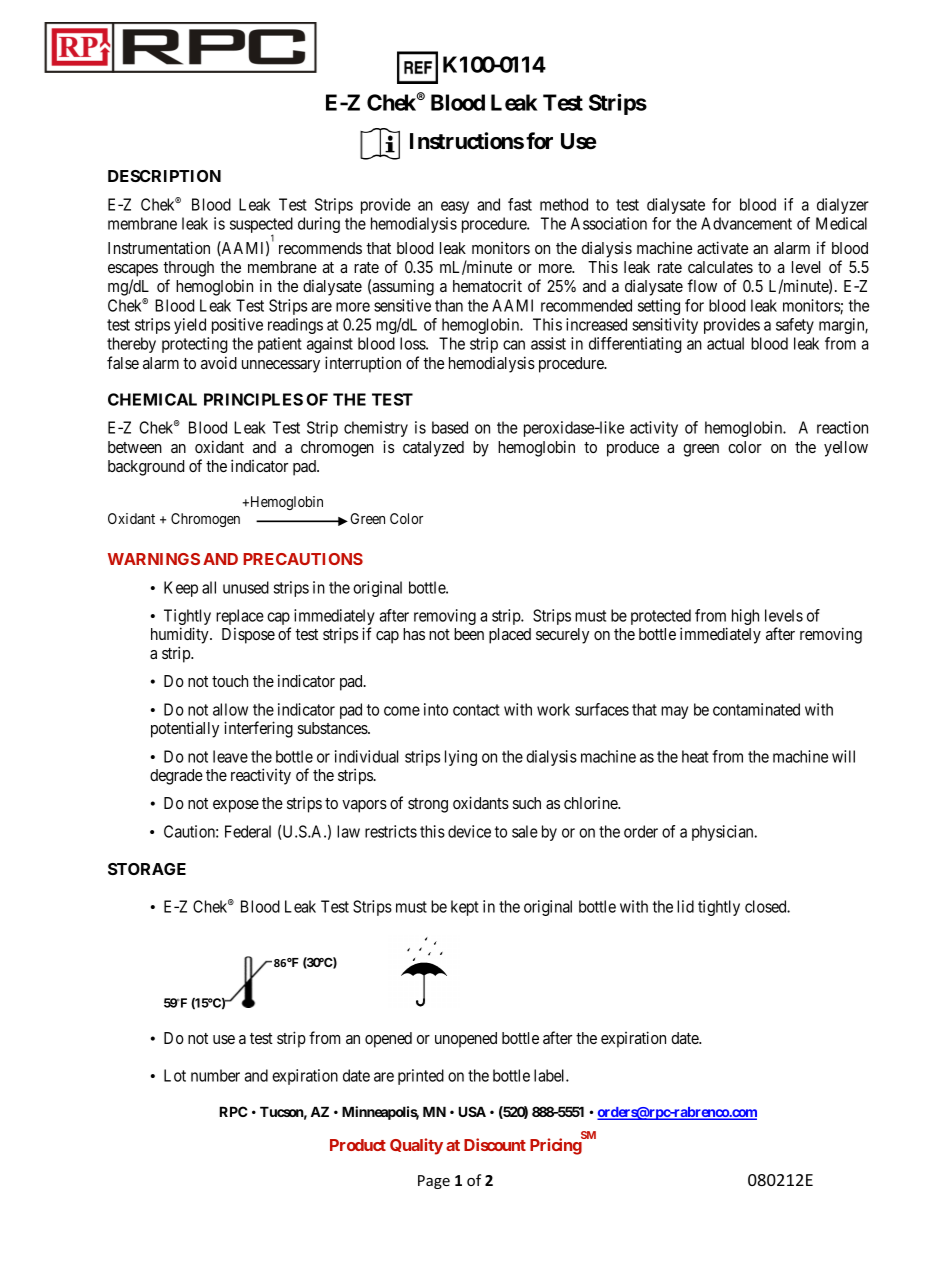 Image resolution: width=952 pixels, height=1272 pixels. What do you see at coordinates (261, 226) in the screenshot?
I see `suspected` at bounding box center [261, 226].
